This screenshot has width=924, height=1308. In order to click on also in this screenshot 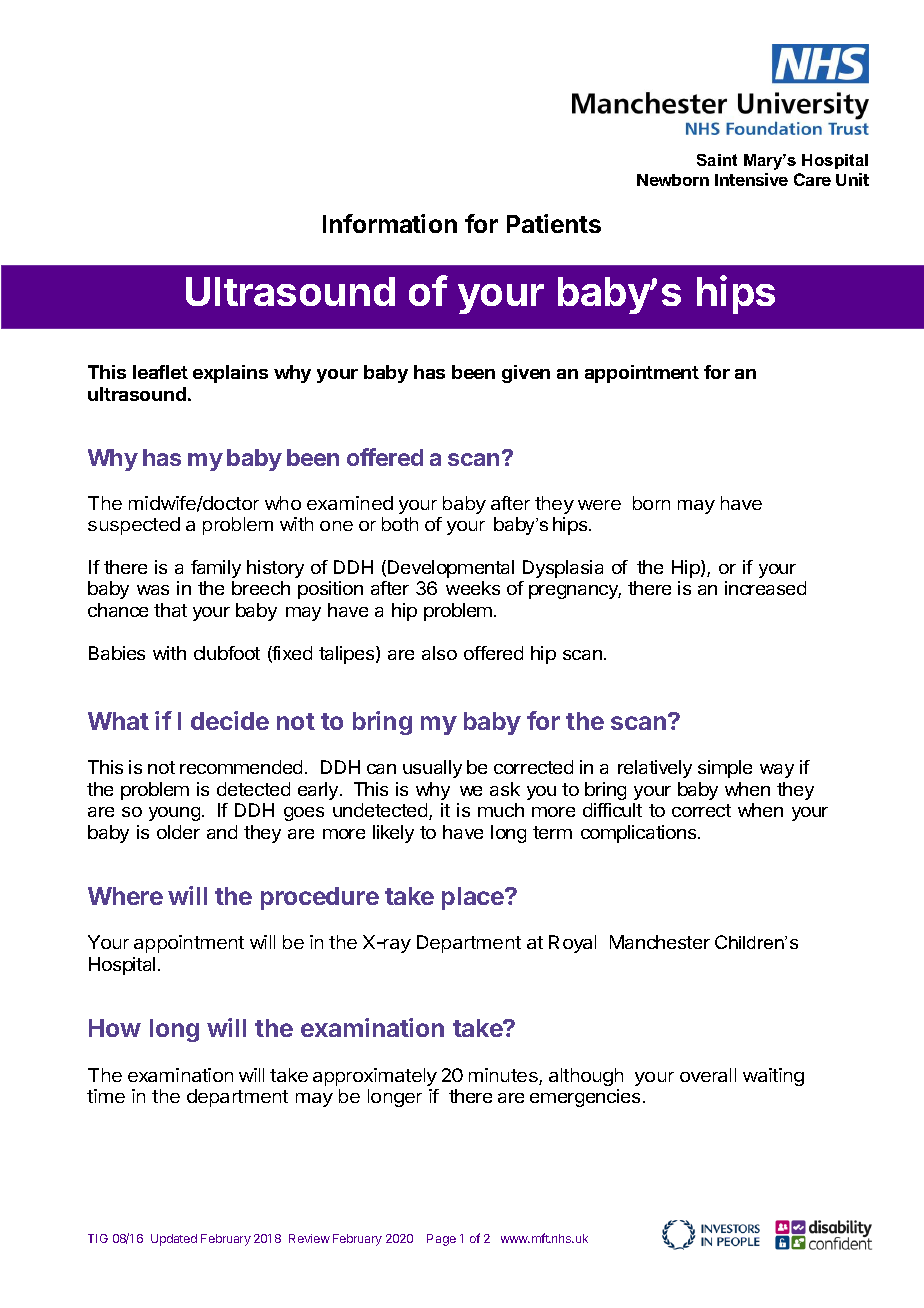, I will do `click(439, 653)`.
